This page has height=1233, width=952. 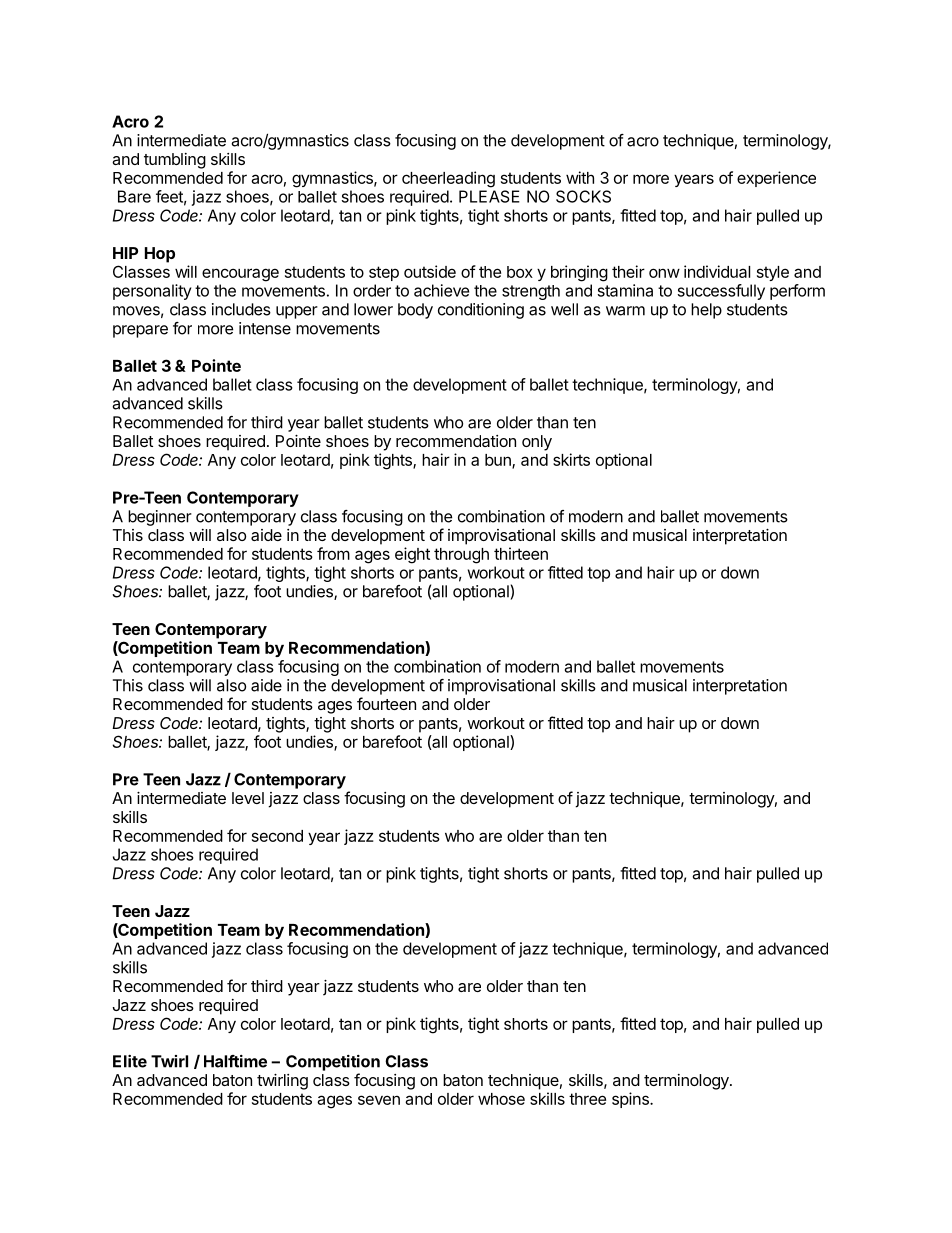 I want to click on Halftime, so click(x=235, y=1061).
